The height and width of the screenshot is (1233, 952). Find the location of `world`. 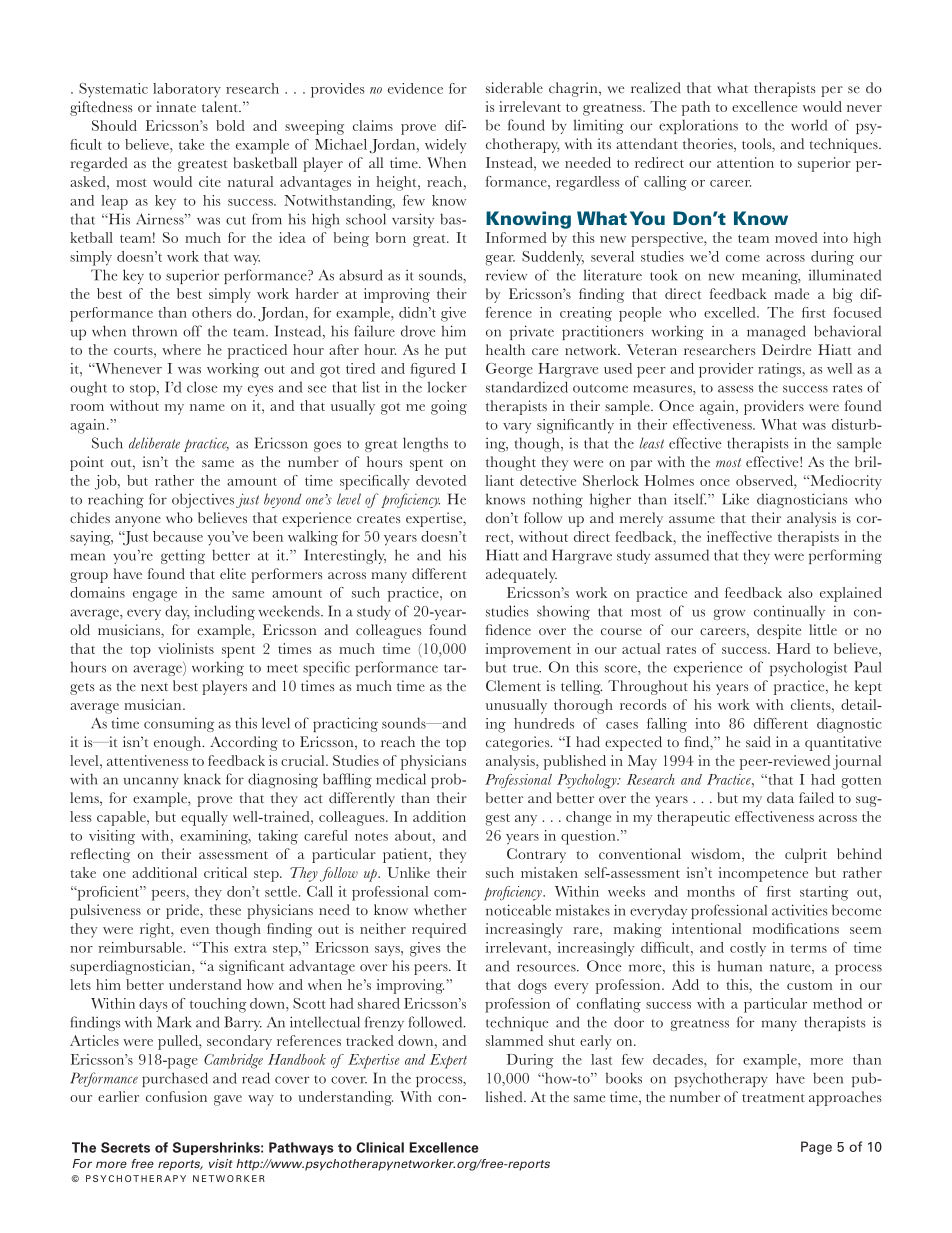

world is located at coordinates (809, 125).
